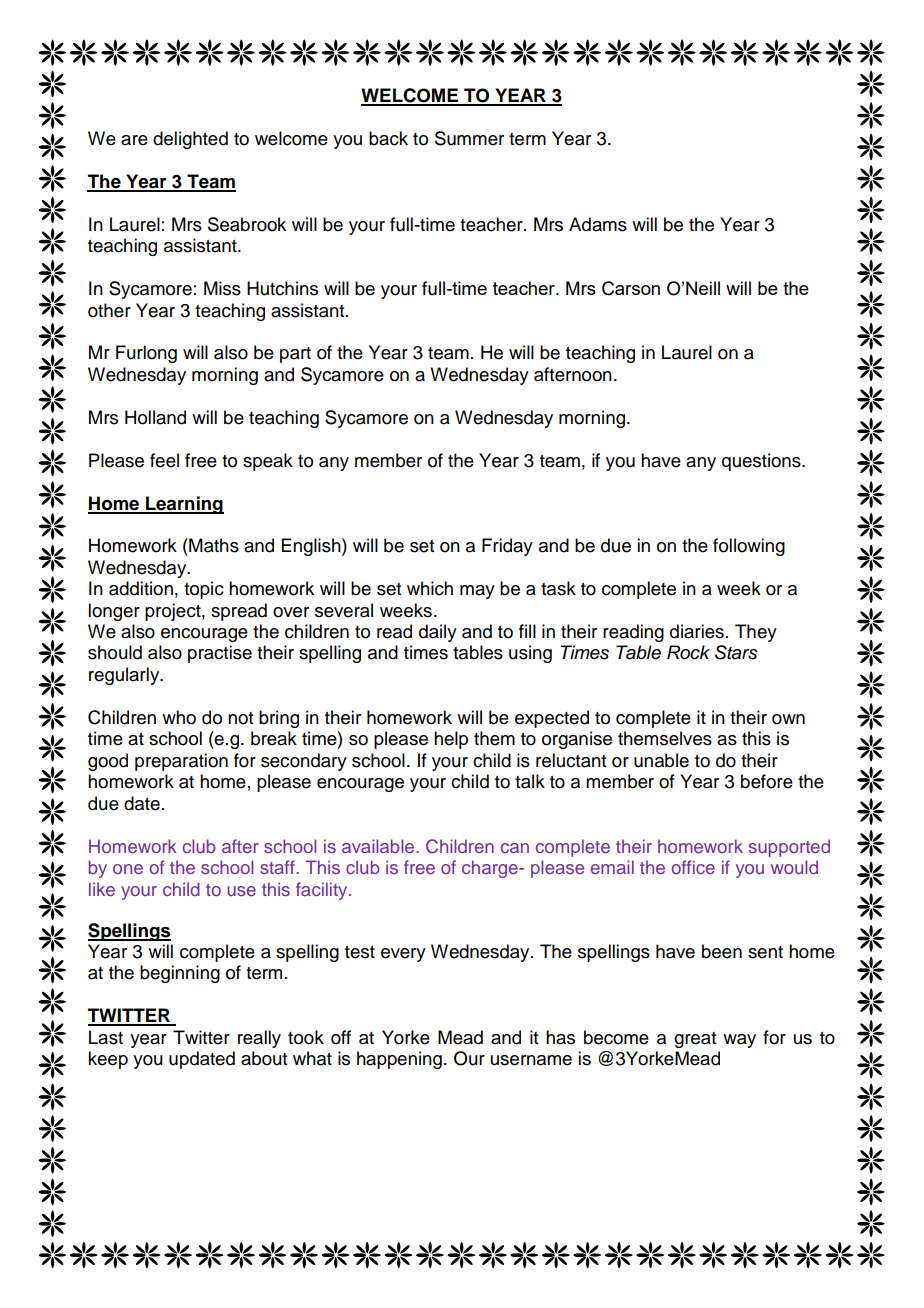 The height and width of the document is (1308, 924). I want to click on Summer, so click(469, 138).
